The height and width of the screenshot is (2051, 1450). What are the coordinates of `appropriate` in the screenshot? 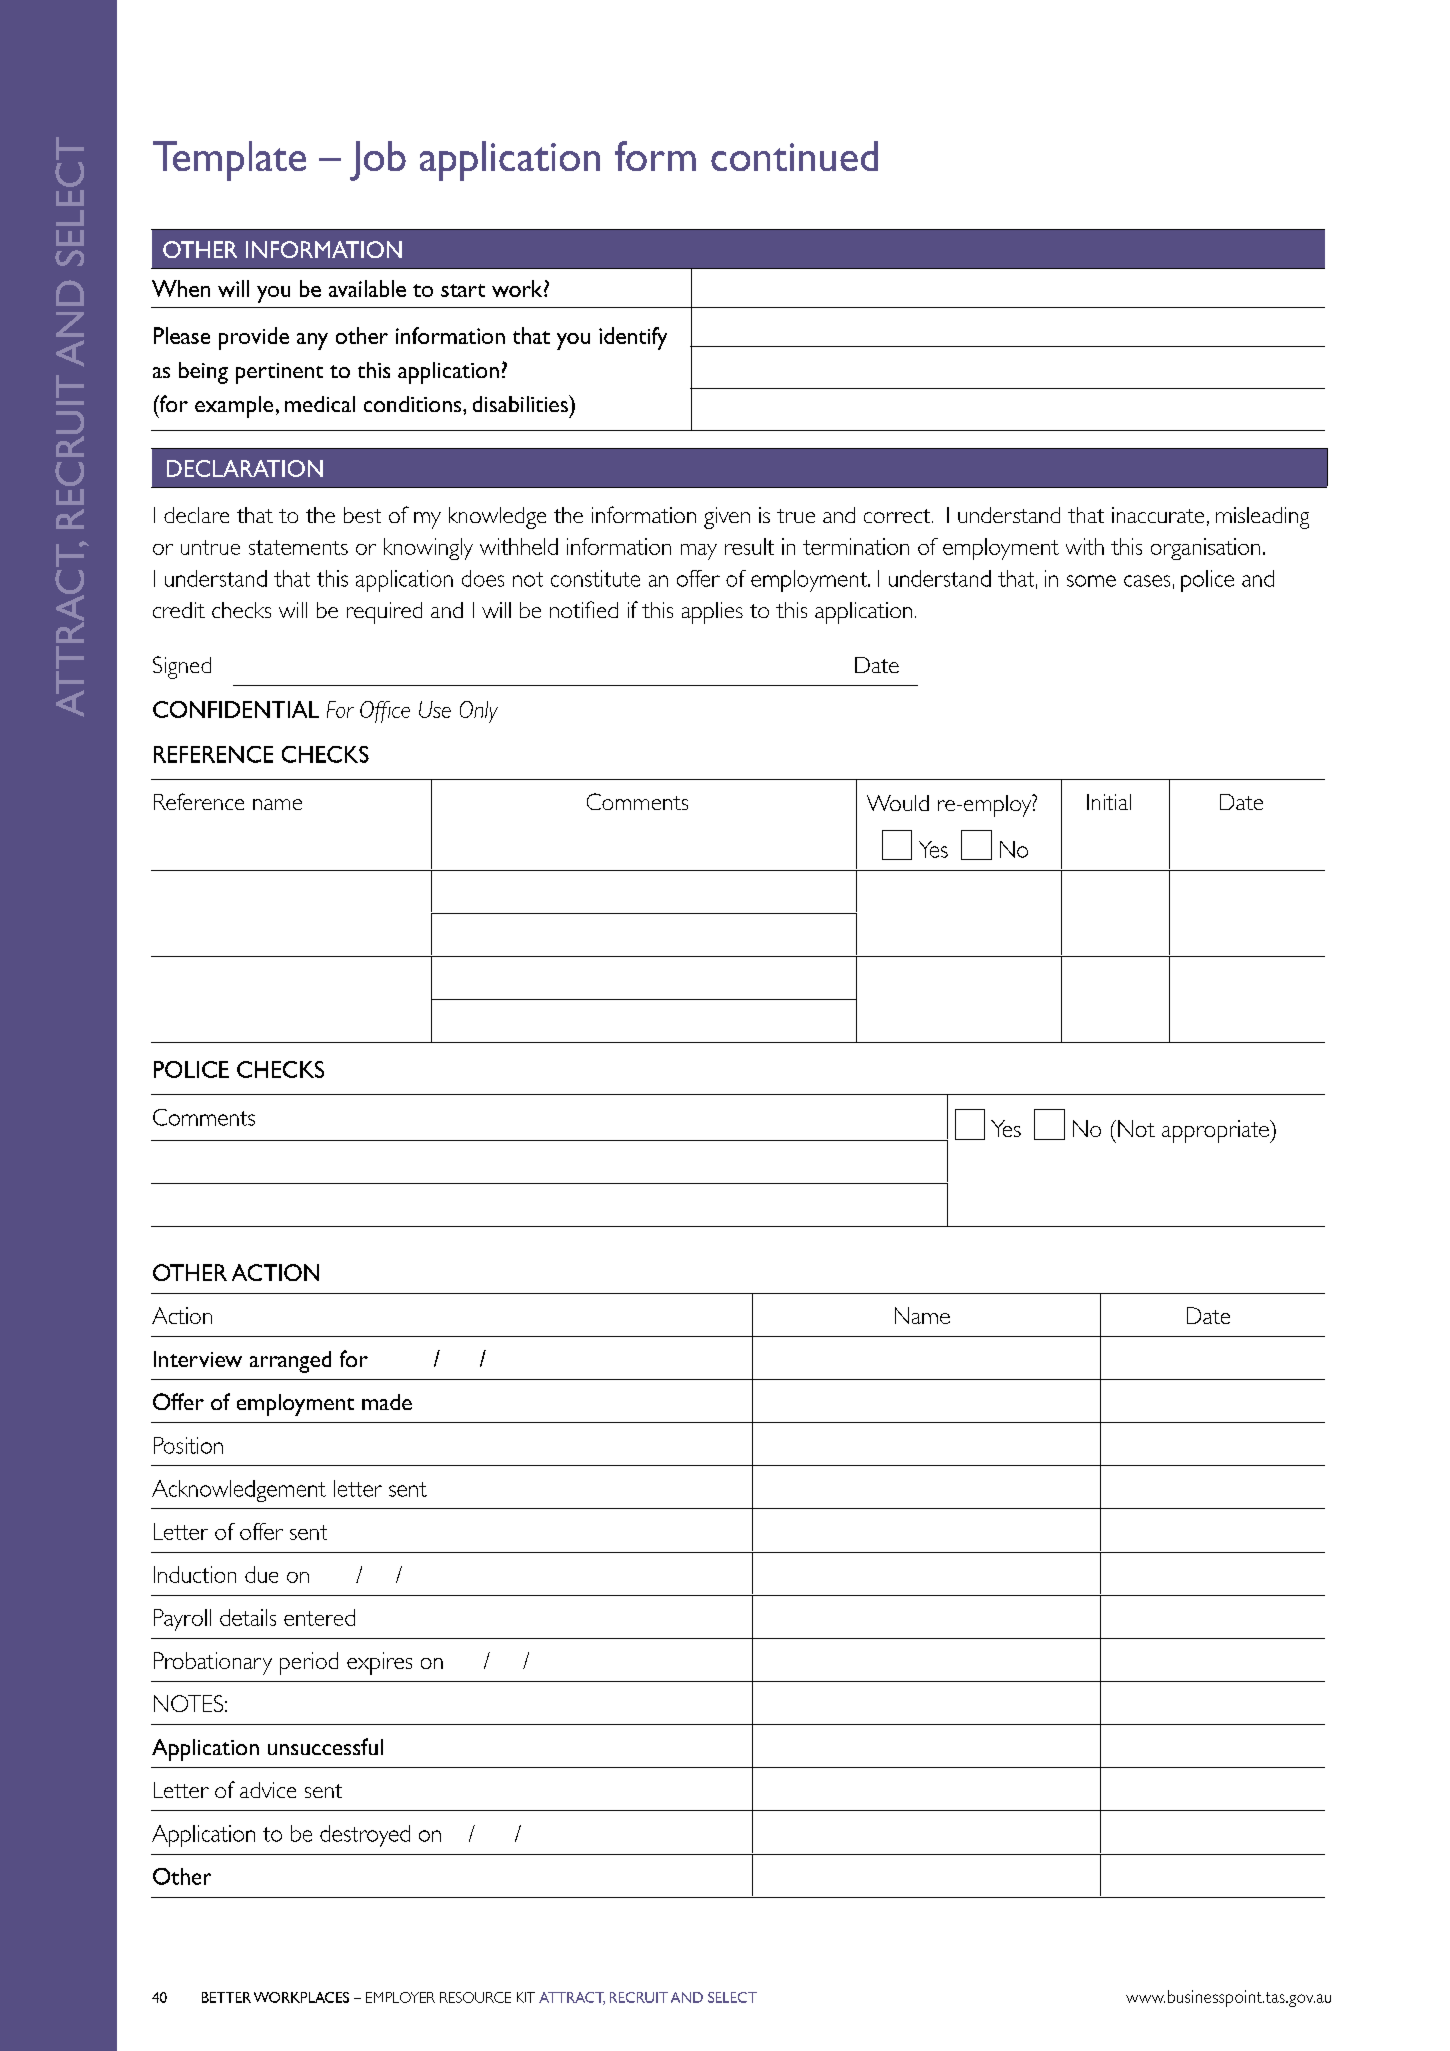 It's located at (1216, 1131).
